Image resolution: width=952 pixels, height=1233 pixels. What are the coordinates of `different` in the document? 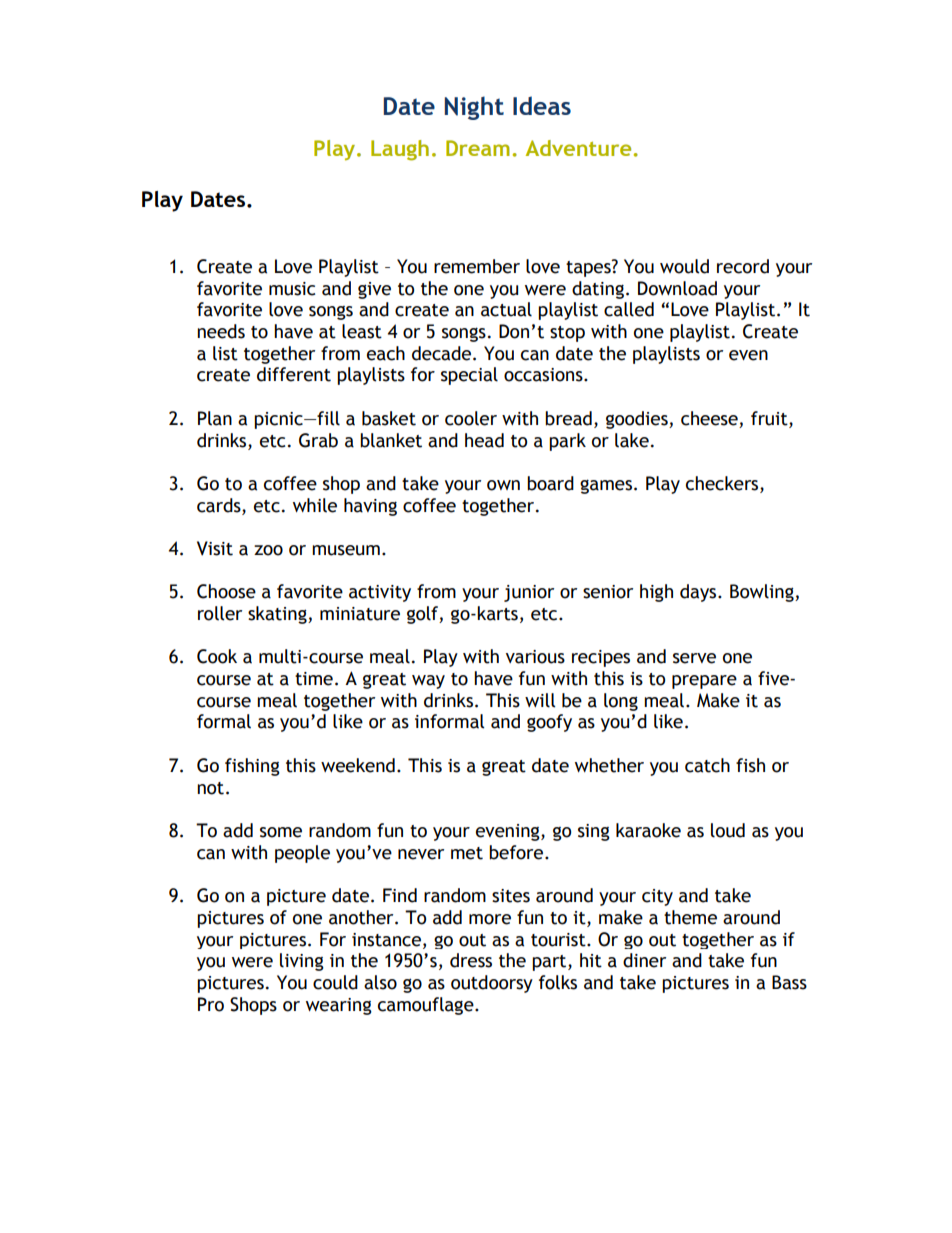 It's located at (294, 374).
